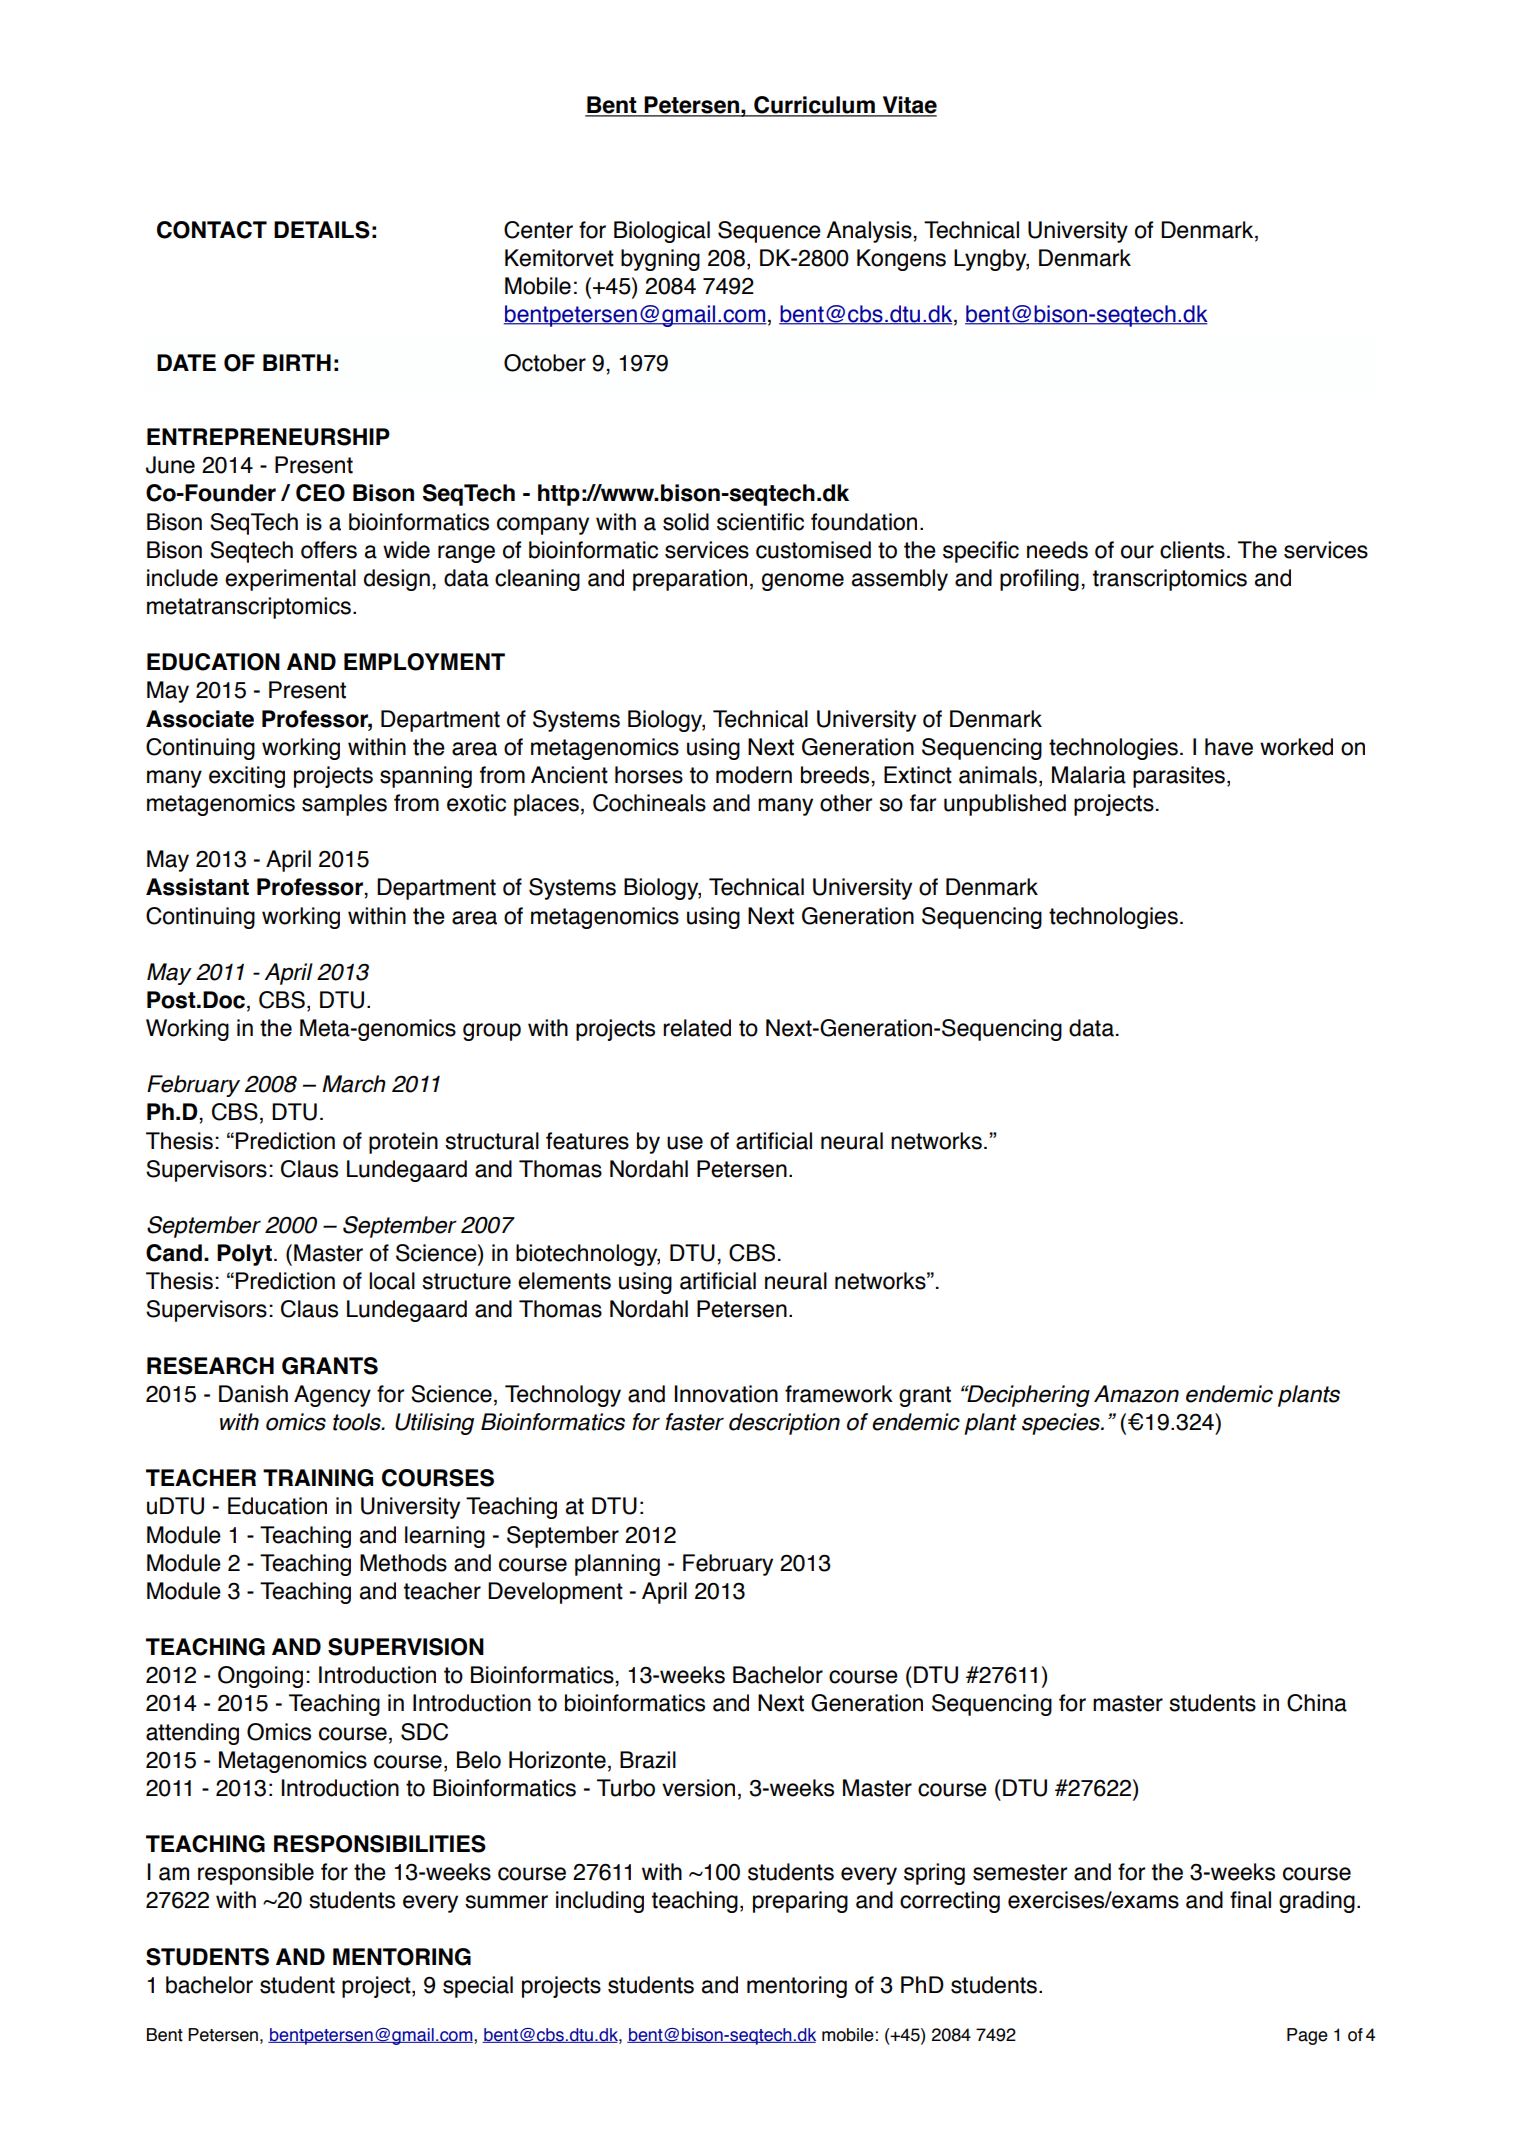 This image has height=2154, width=1522. I want to click on responsible, so click(256, 1874).
